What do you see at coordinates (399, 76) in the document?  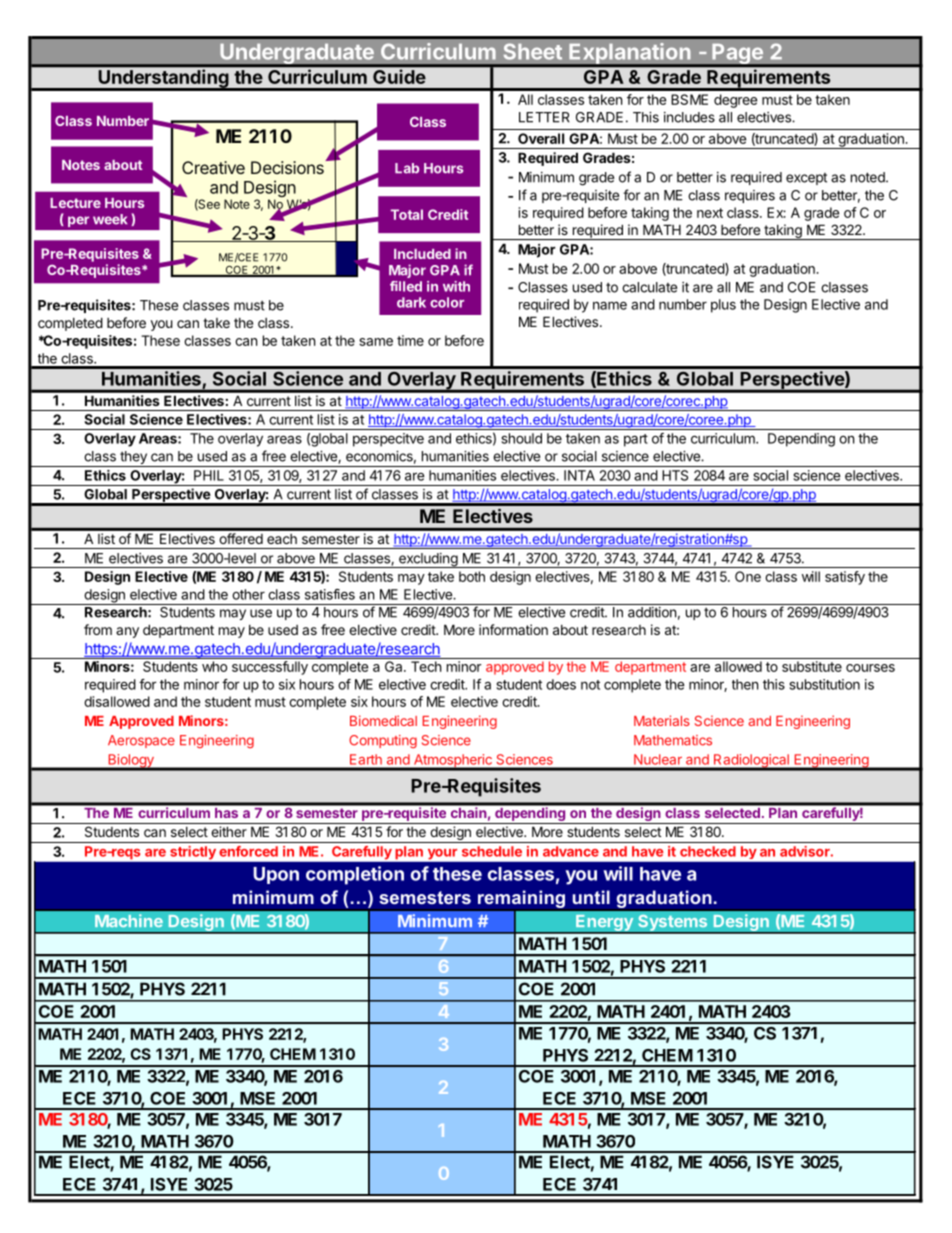 I see `Guide` at bounding box center [399, 76].
